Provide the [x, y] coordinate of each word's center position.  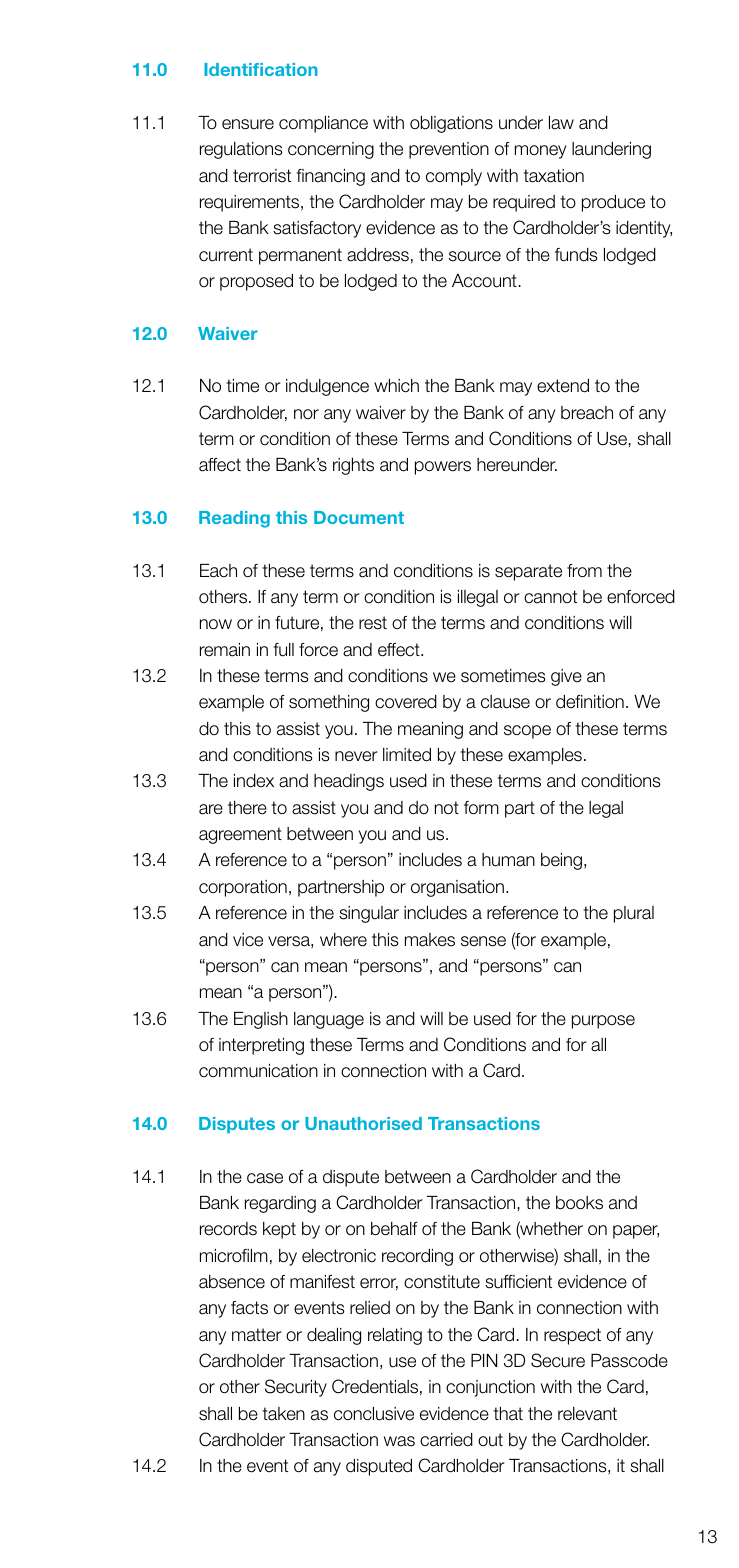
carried [446, 1440]
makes [430, 940]
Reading [234, 519]
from [584, 571]
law [561, 123]
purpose [603, 1022]
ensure [248, 124]
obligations [451, 124]
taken [284, 1414]
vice [248, 939]
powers [443, 468]
